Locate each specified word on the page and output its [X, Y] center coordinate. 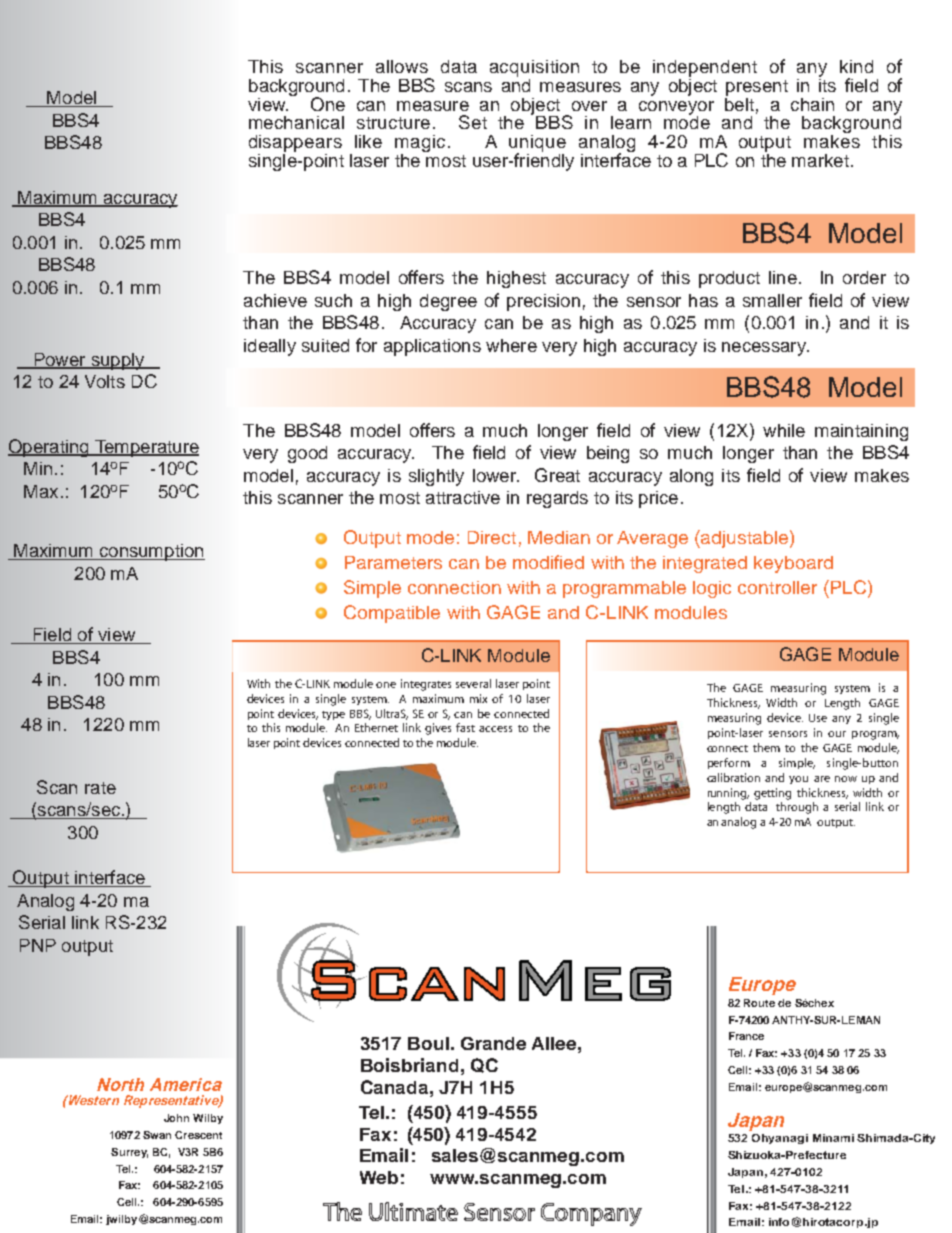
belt [739, 103]
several [473, 683]
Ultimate [413, 1211]
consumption [151, 552]
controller [777, 587]
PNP [38, 945]
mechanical [296, 122]
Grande [493, 1043]
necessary [765, 349]
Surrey [129, 1153]
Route [759, 1003]
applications [432, 347]
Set [473, 122]
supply [118, 361]
